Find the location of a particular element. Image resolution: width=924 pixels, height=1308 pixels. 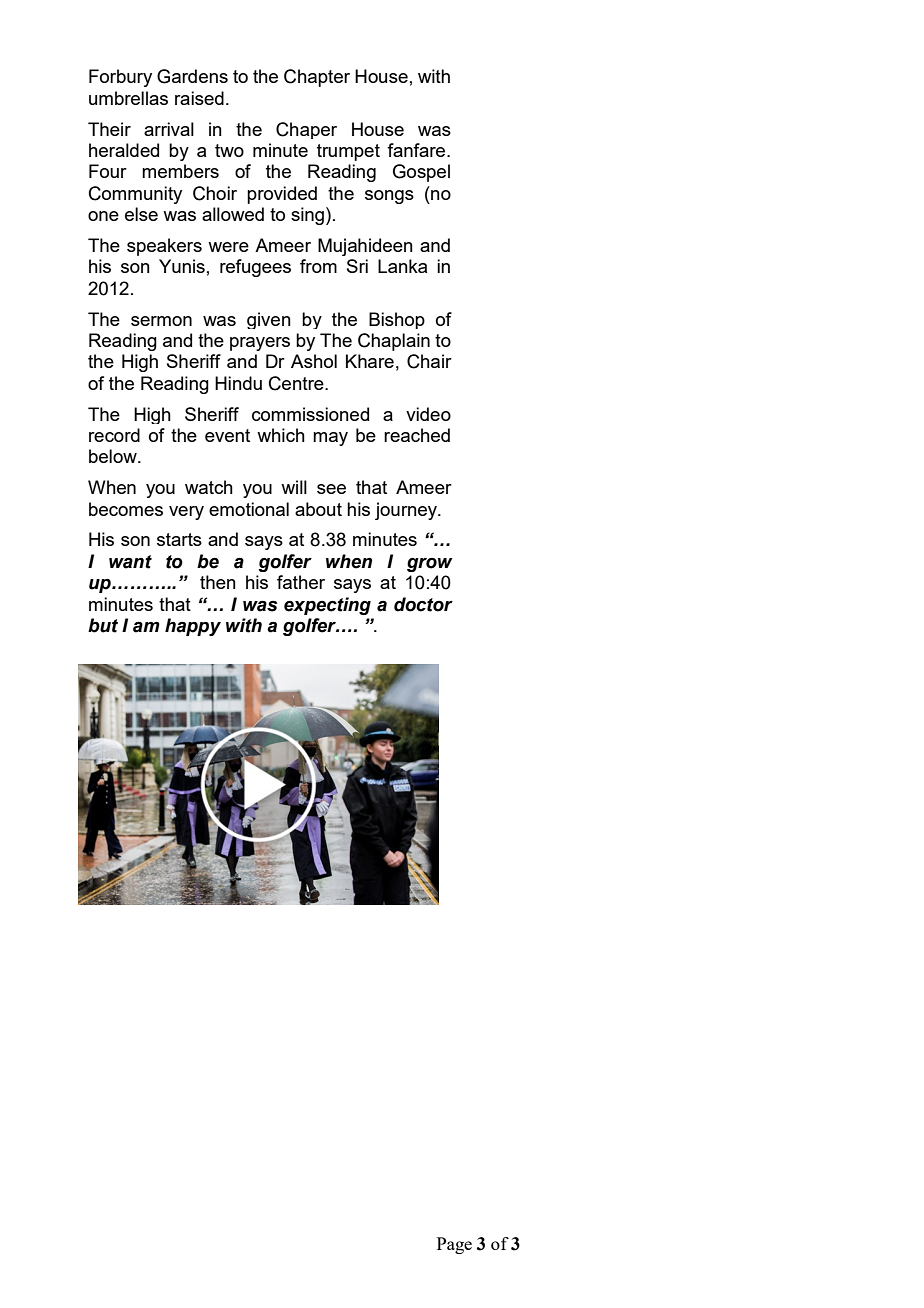

Centre is located at coordinates (297, 383).
